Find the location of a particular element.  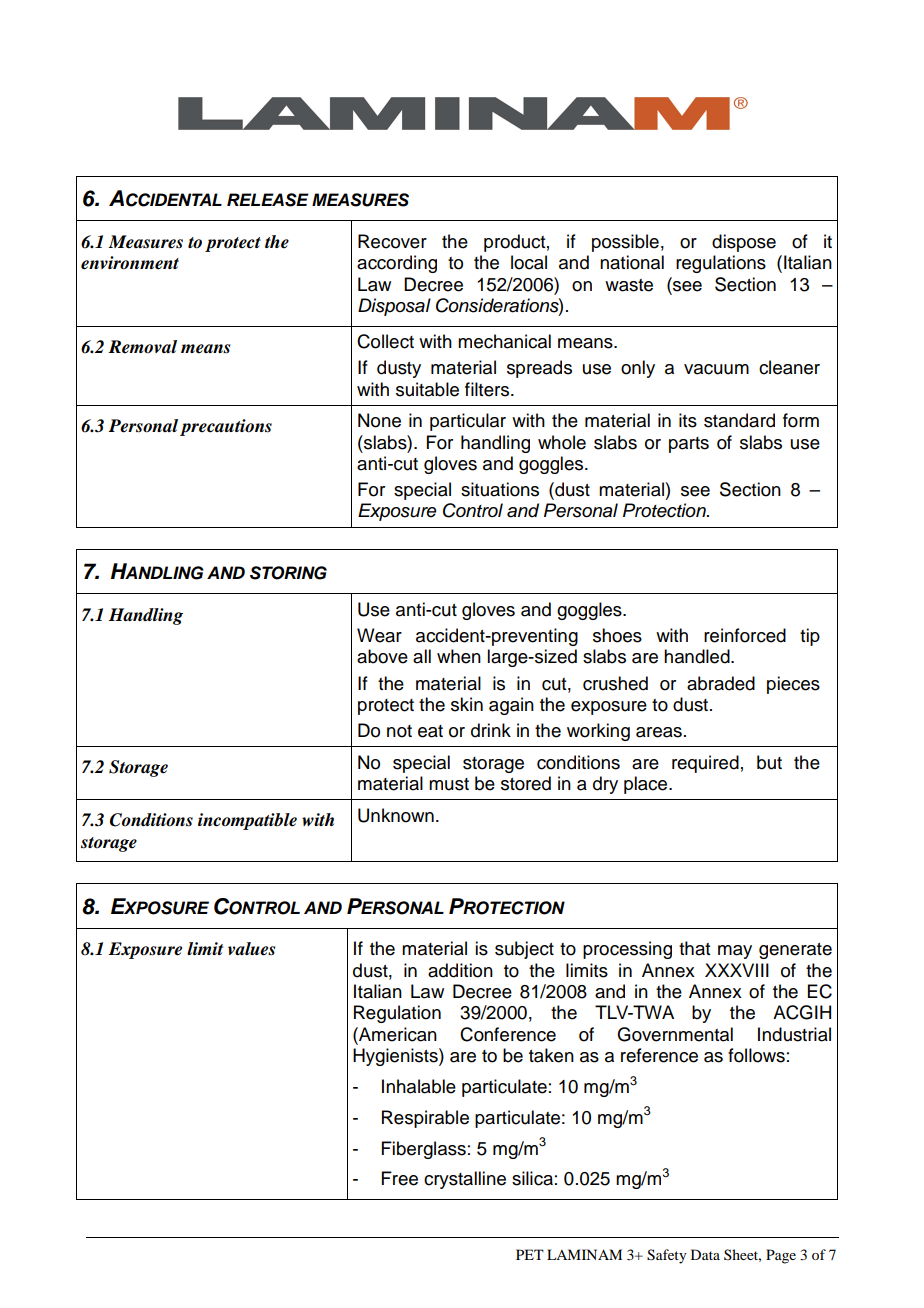

incompatible is located at coordinates (247, 821).
